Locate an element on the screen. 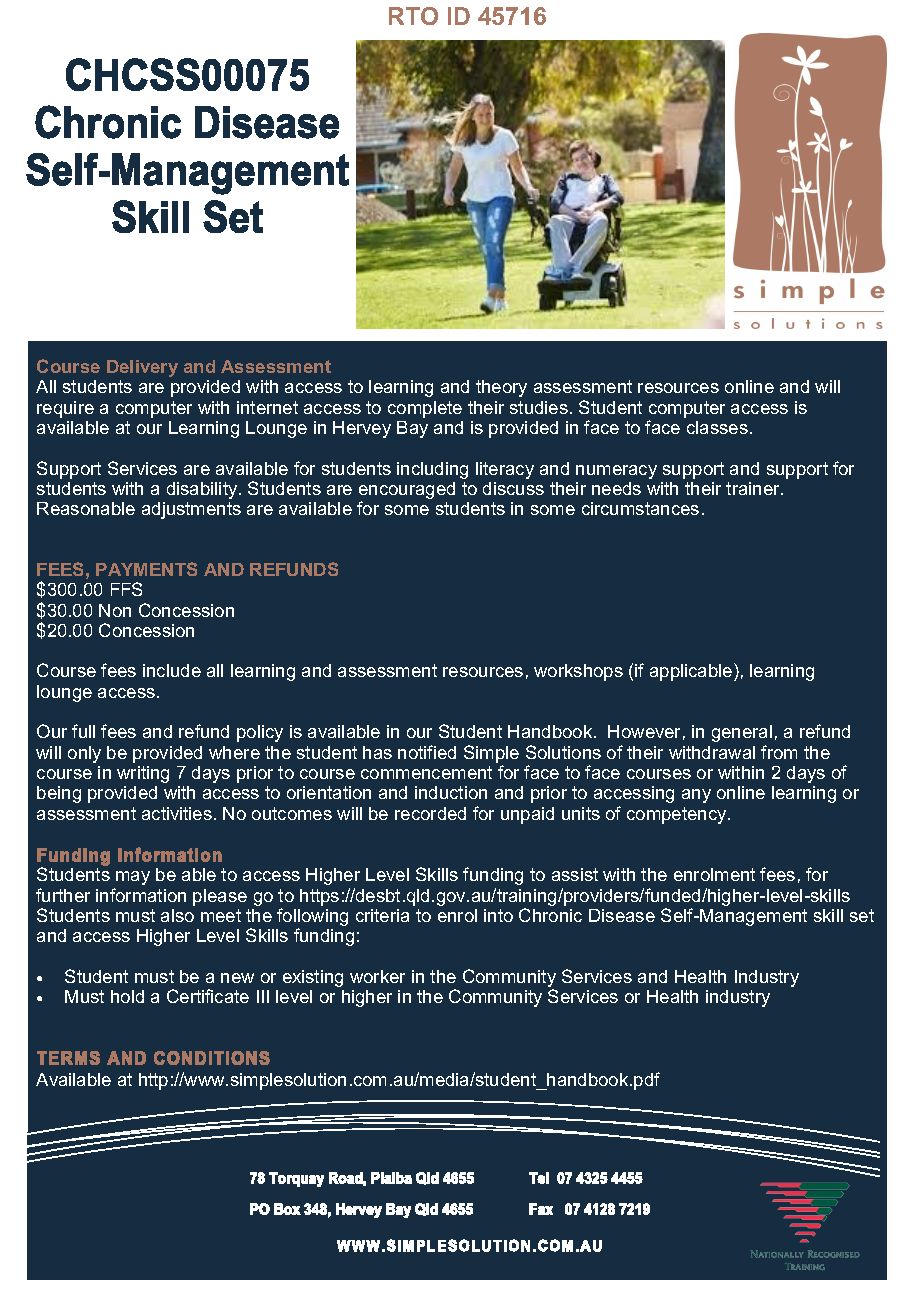  adjustments is located at coordinates (191, 510).
